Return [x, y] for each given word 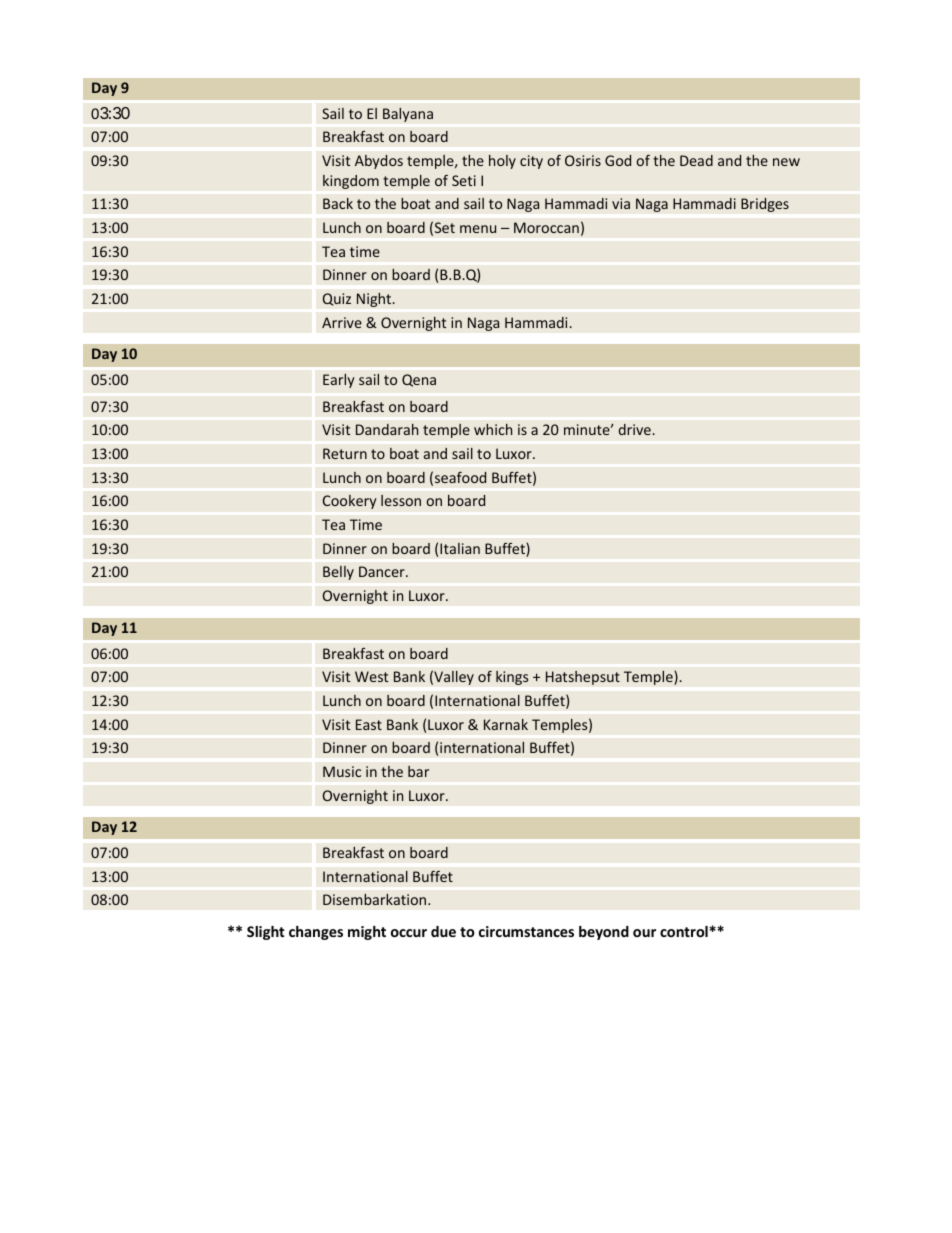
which [493, 429]
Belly [338, 573]
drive [635, 429]
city [531, 162]
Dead [696, 160]
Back [338, 203]
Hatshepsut [583, 678]
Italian [460, 548]
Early [339, 381]
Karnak [506, 724]
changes [316, 933]
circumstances [526, 931]
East [369, 724]
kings [512, 678]
